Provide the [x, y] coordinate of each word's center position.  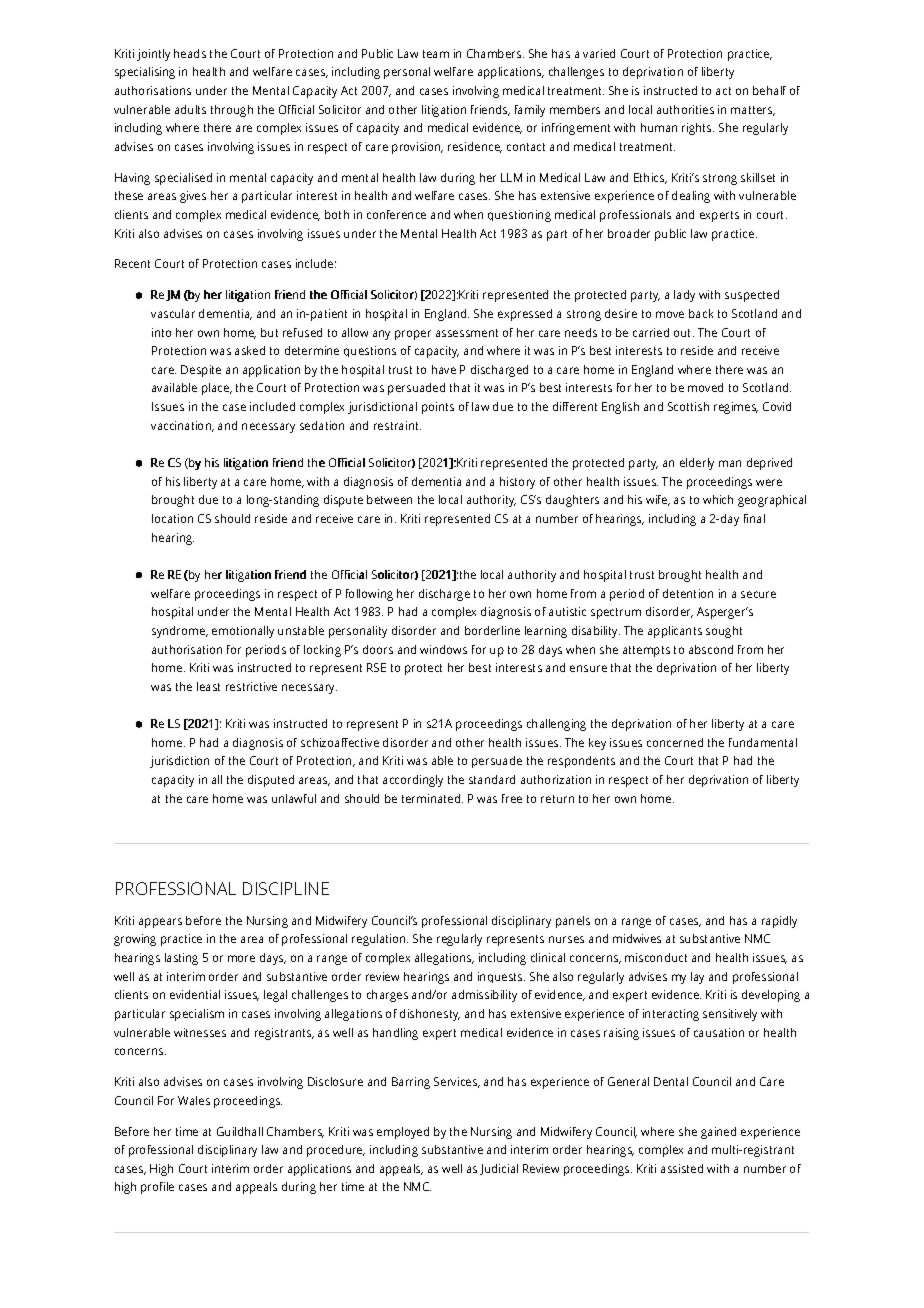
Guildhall [240, 1131]
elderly [697, 464]
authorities [685, 109]
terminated [432, 798]
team [436, 54]
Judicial [499, 1169]
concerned [675, 742]
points [438, 408]
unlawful [294, 798]
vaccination [182, 426]
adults [190, 109]
